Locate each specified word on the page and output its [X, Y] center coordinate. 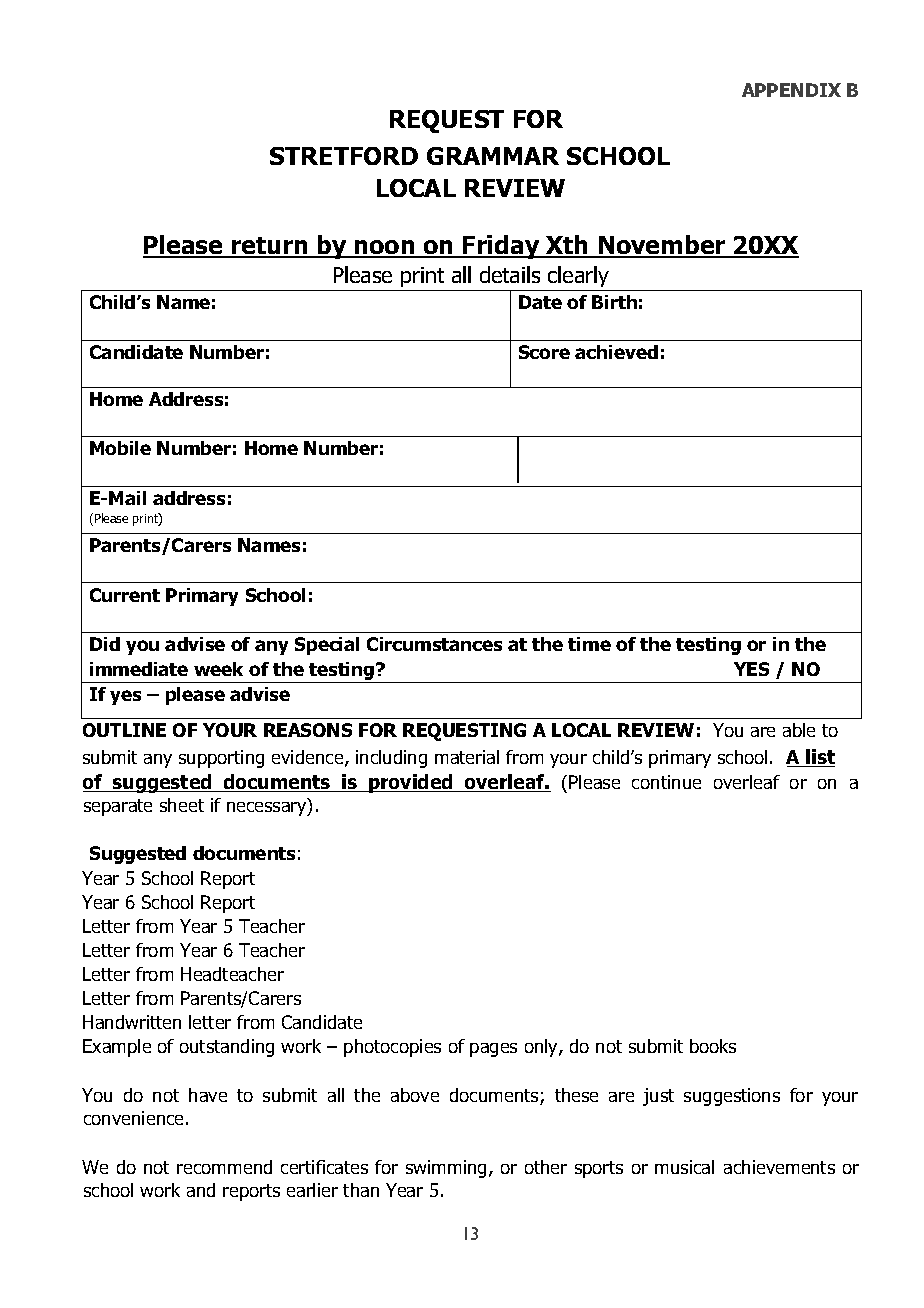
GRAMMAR [493, 156]
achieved [616, 352]
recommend [224, 1167]
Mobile [120, 448]
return [270, 247]
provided [411, 783]
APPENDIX [791, 90]
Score [544, 352]
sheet [182, 805]
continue [666, 782]
